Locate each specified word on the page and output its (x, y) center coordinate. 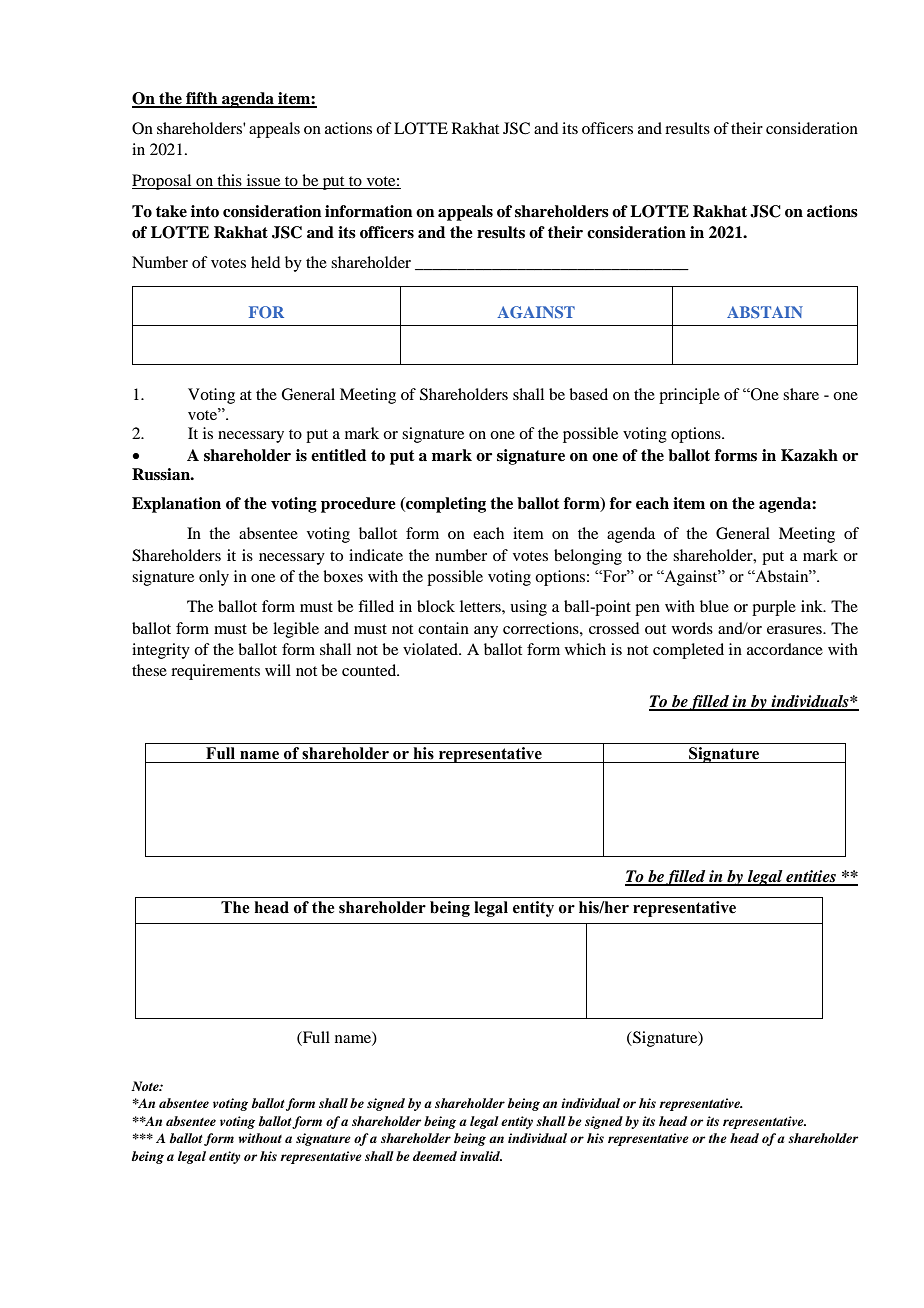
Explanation (176, 505)
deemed (435, 1156)
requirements (215, 672)
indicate (376, 555)
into (205, 211)
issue (263, 181)
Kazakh (809, 455)
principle (689, 396)
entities (811, 877)
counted (370, 670)
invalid (481, 1156)
